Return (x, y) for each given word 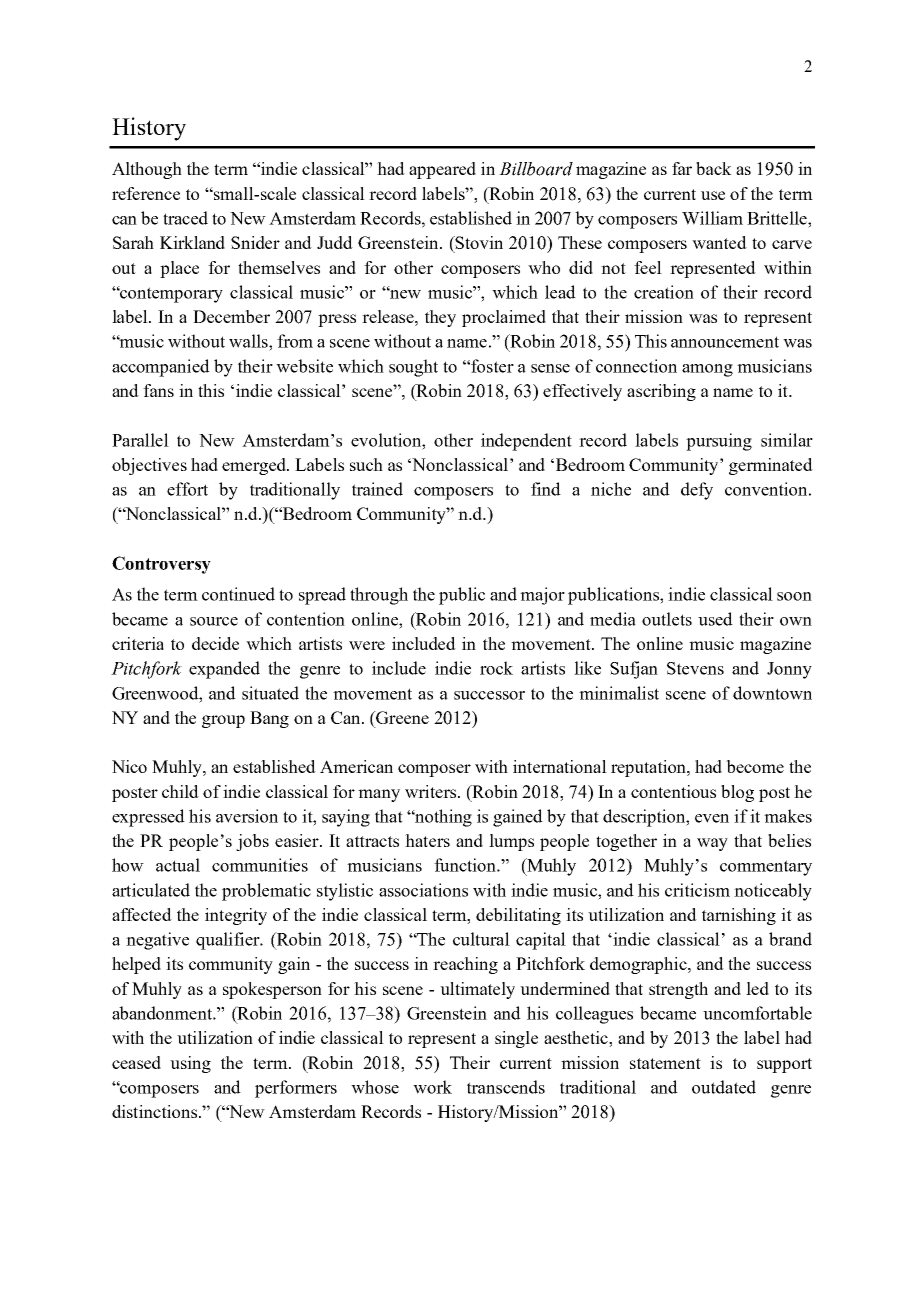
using (190, 1064)
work (432, 1087)
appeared (442, 170)
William (712, 218)
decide (215, 643)
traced (185, 218)
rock (496, 668)
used (715, 619)
